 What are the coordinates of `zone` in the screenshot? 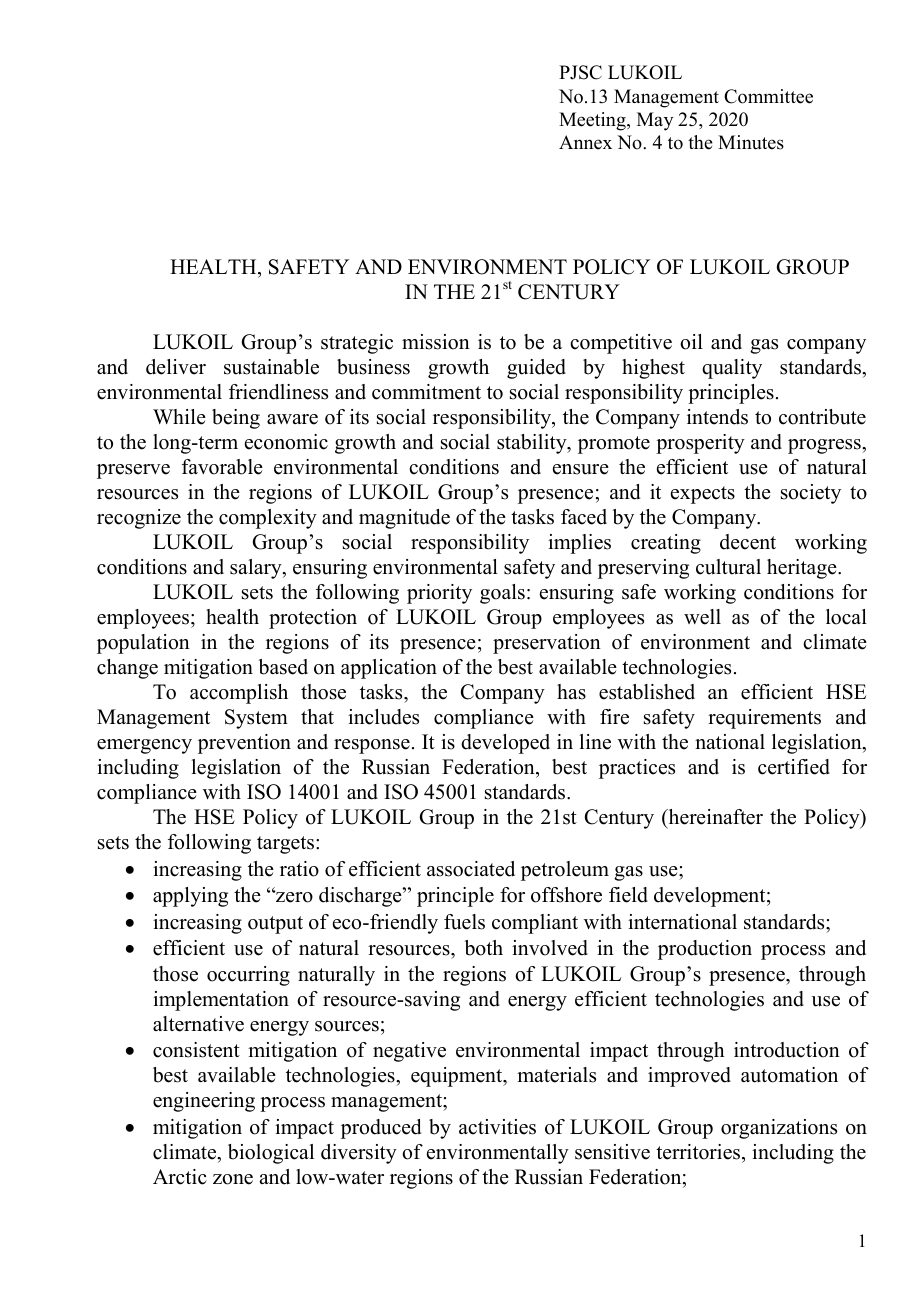 It's located at (233, 1179).
